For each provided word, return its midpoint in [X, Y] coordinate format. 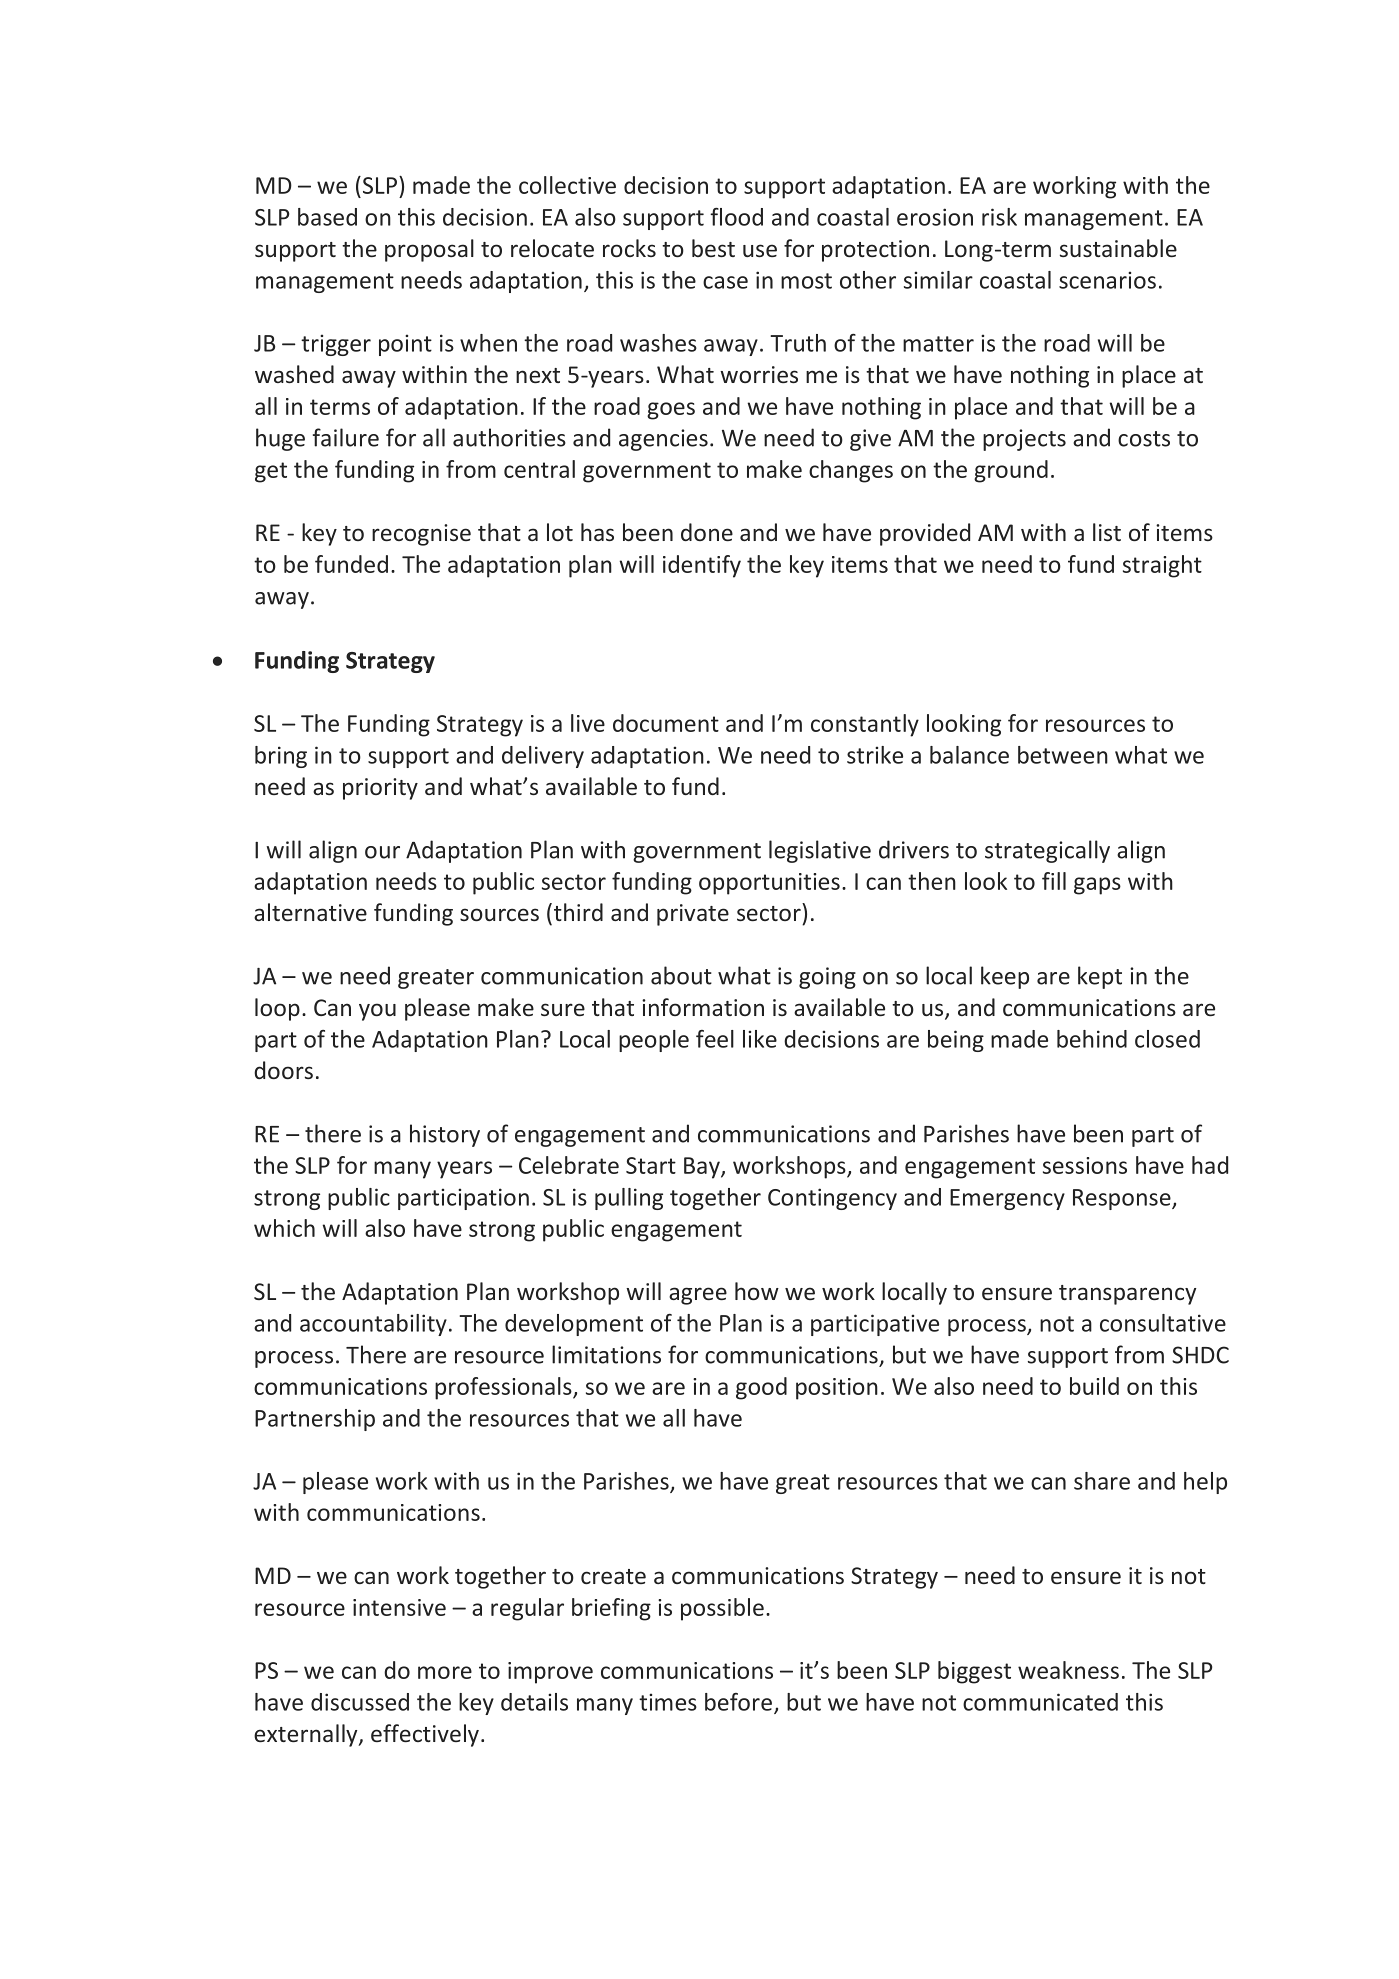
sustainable [1118, 248]
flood [736, 217]
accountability [373, 1325]
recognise [421, 535]
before [738, 1702]
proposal [429, 250]
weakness [1068, 1670]
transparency [1127, 1295]
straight [1162, 566]
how [757, 1291]
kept [1100, 977]
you [377, 1012]
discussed [360, 1702]
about [681, 975]
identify [702, 566]
